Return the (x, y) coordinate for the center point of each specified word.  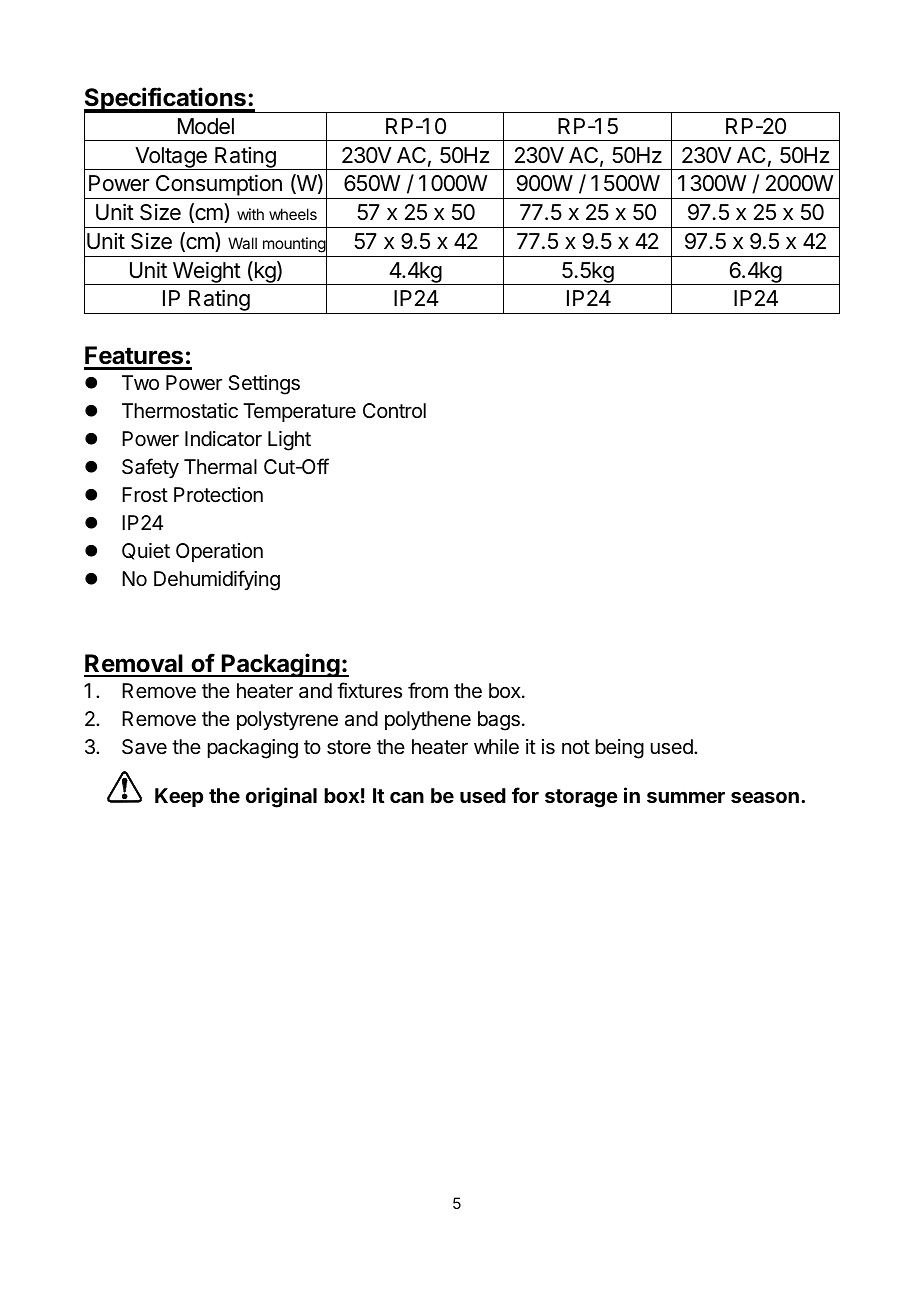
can (407, 797)
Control (394, 410)
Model (206, 126)
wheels (293, 214)
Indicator (223, 439)
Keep (179, 797)
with (250, 214)
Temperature (299, 412)
